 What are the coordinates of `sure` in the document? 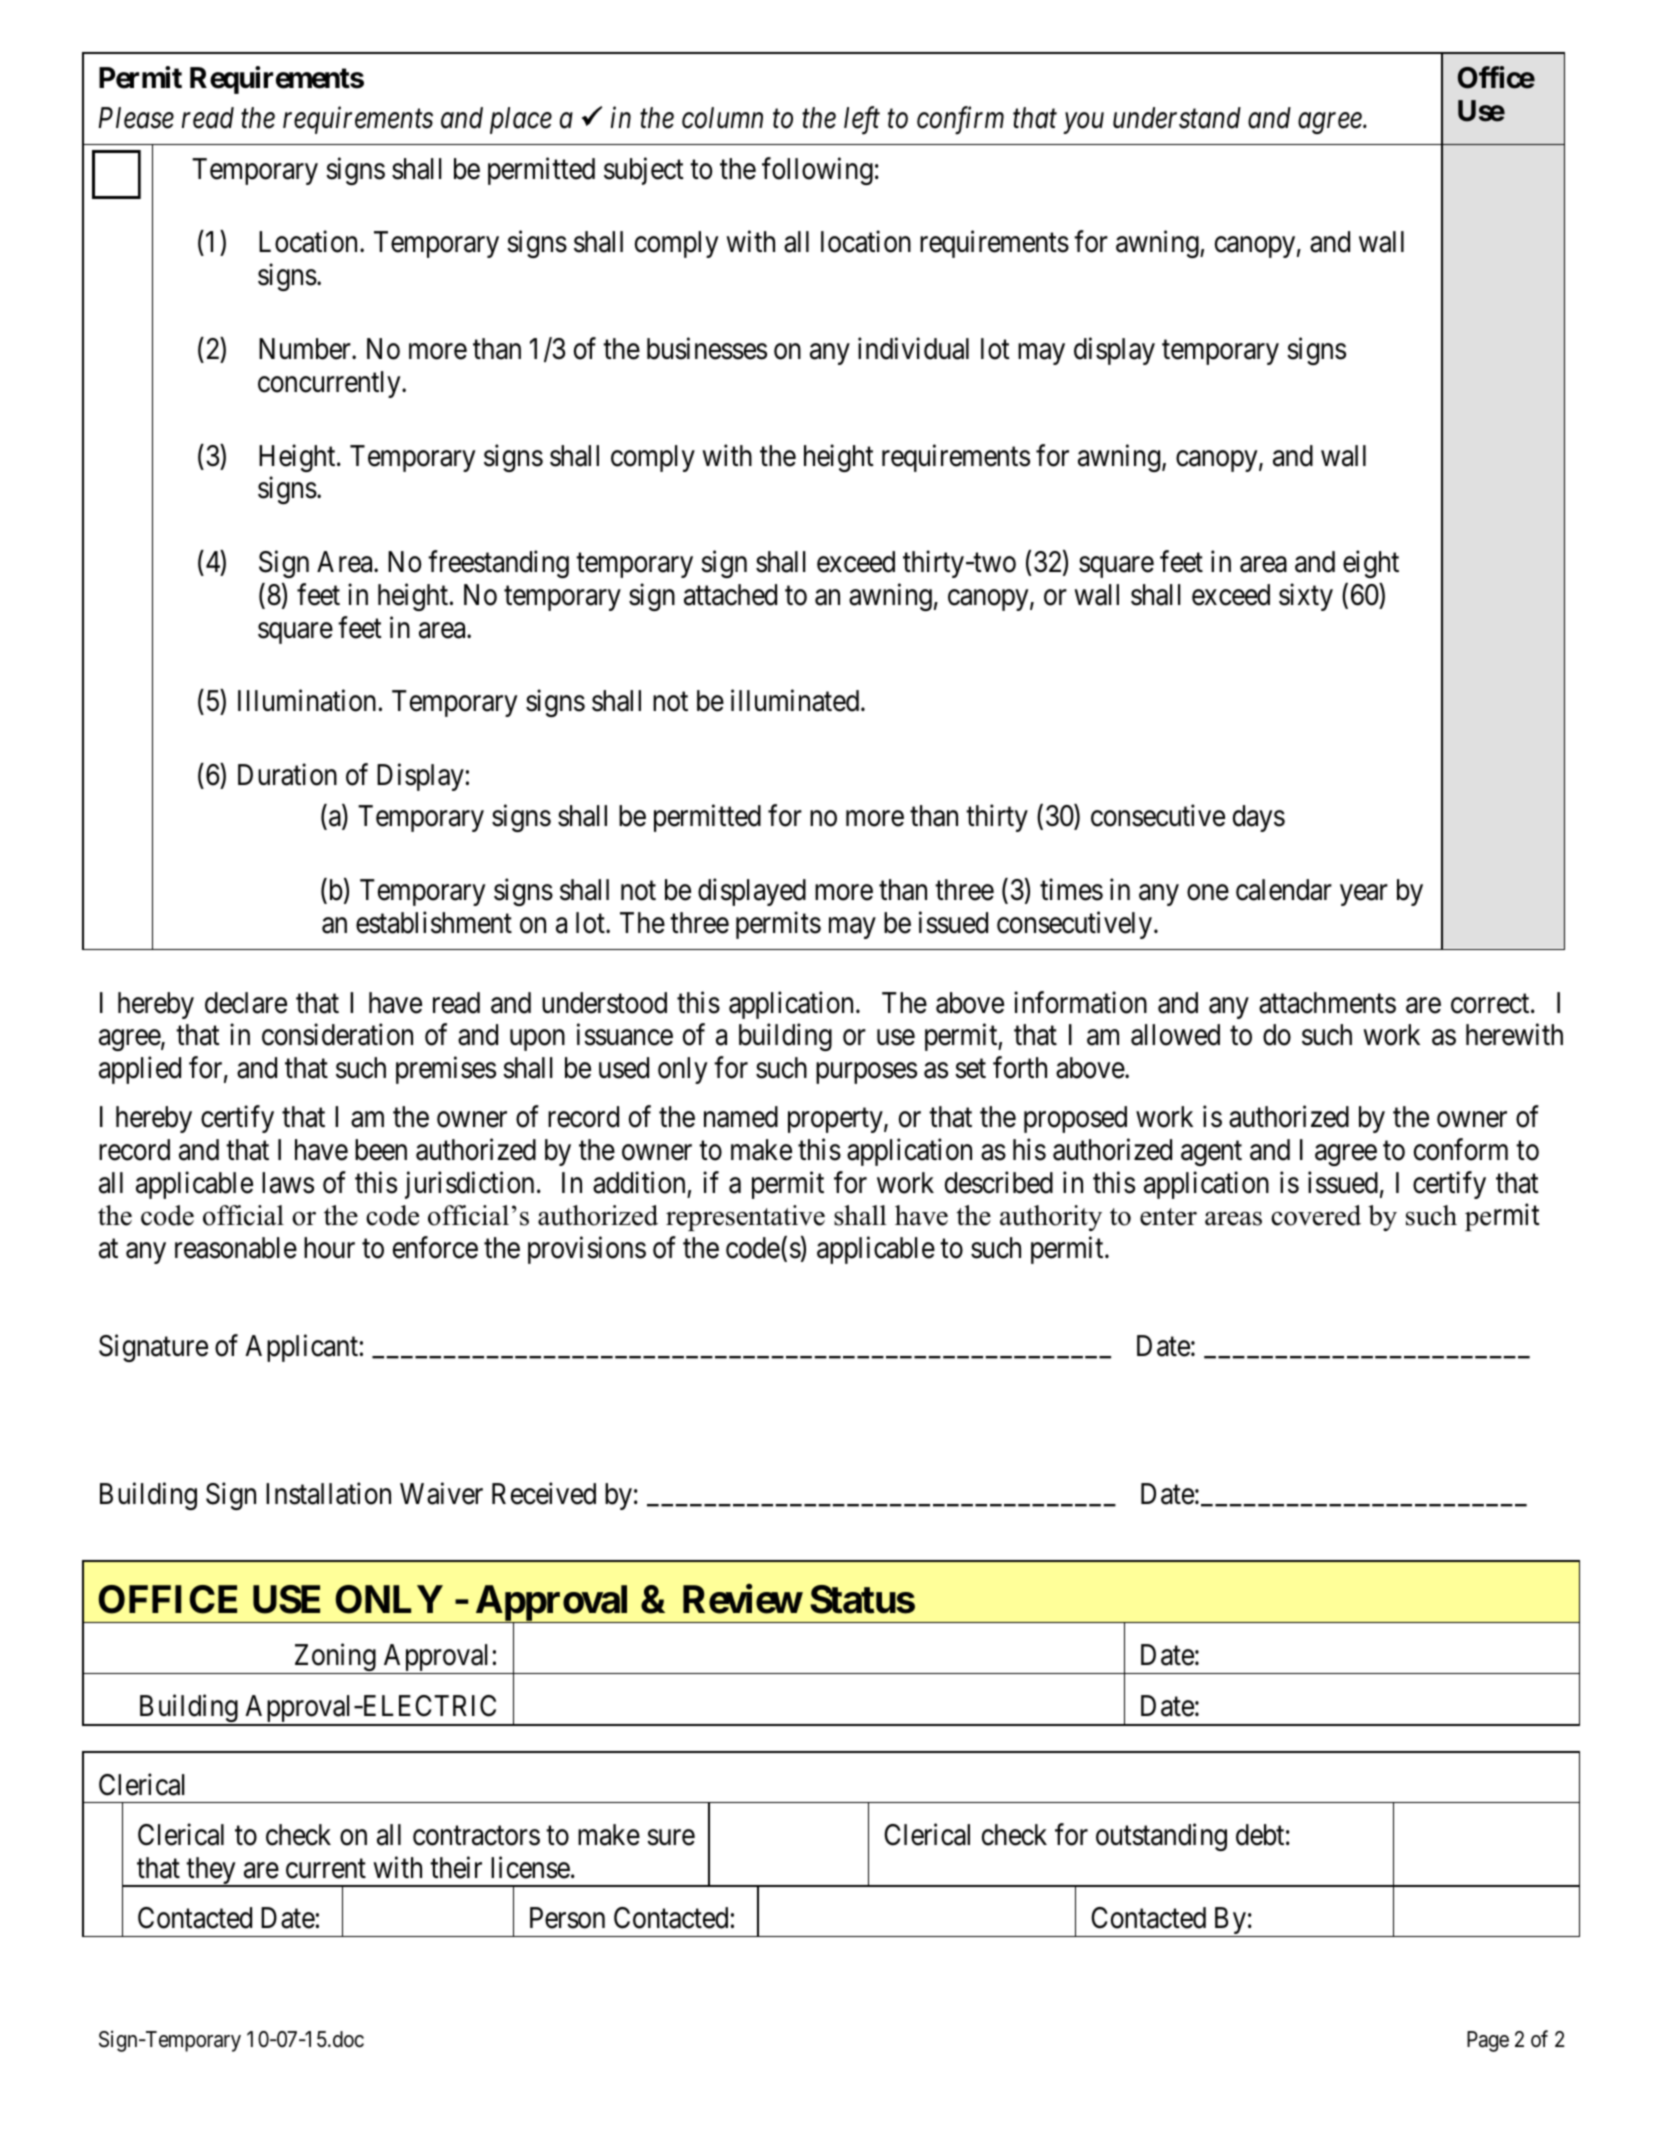 It's located at (671, 1838).
